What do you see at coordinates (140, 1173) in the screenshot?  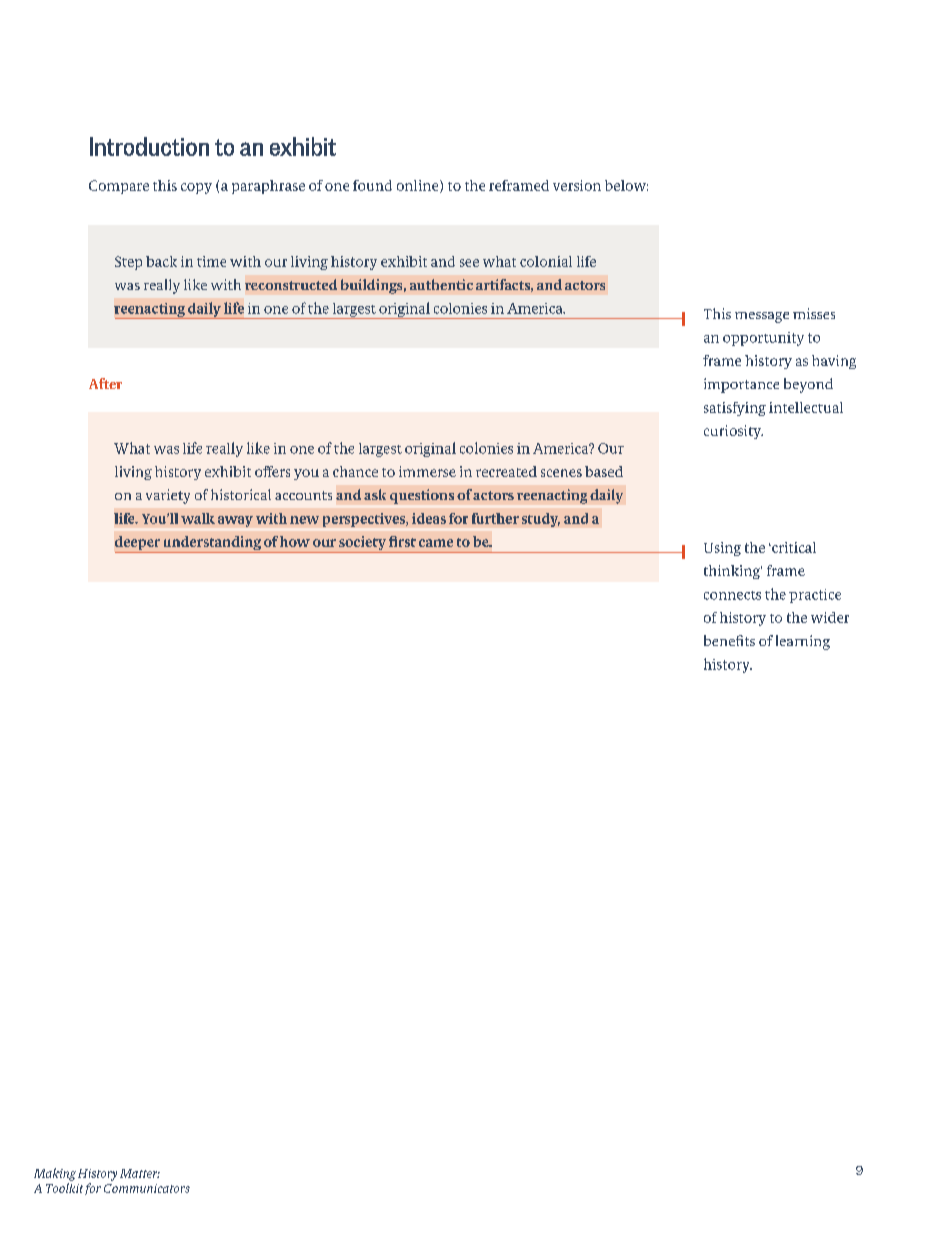 I see `Matter` at bounding box center [140, 1173].
